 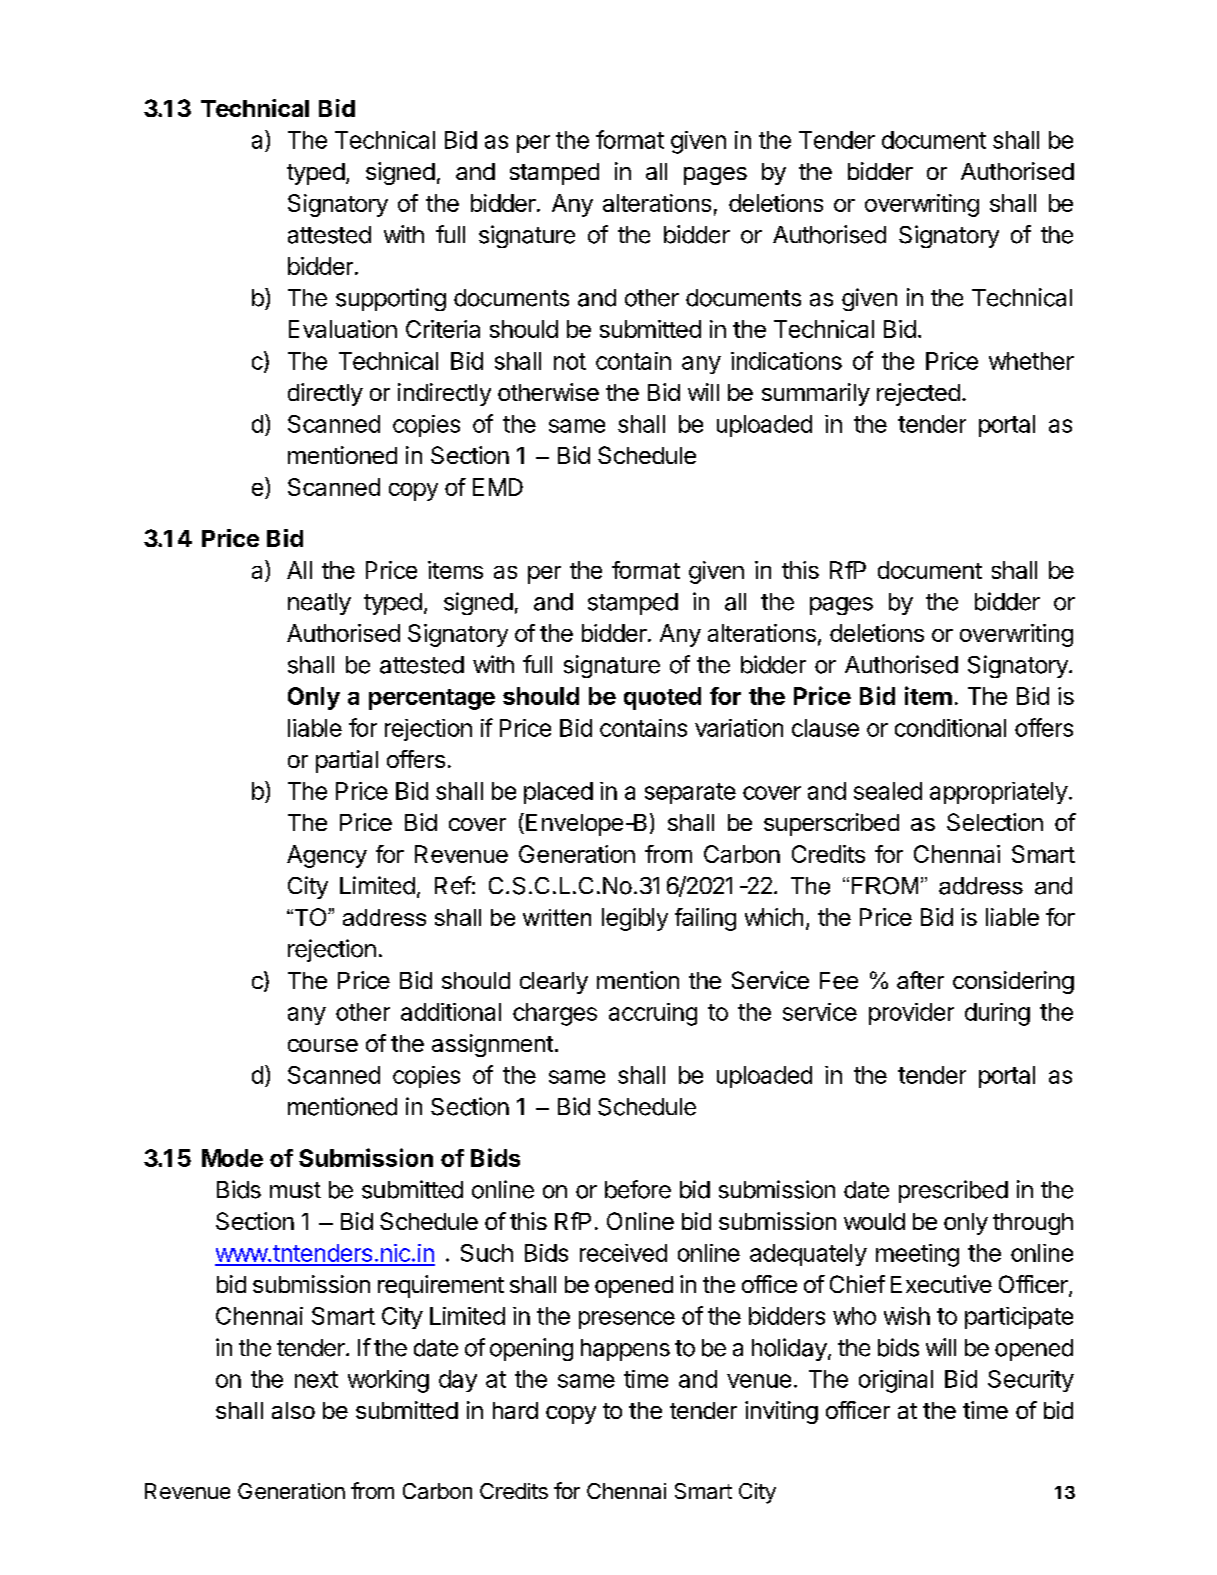 I want to click on partial, so click(x=347, y=761).
